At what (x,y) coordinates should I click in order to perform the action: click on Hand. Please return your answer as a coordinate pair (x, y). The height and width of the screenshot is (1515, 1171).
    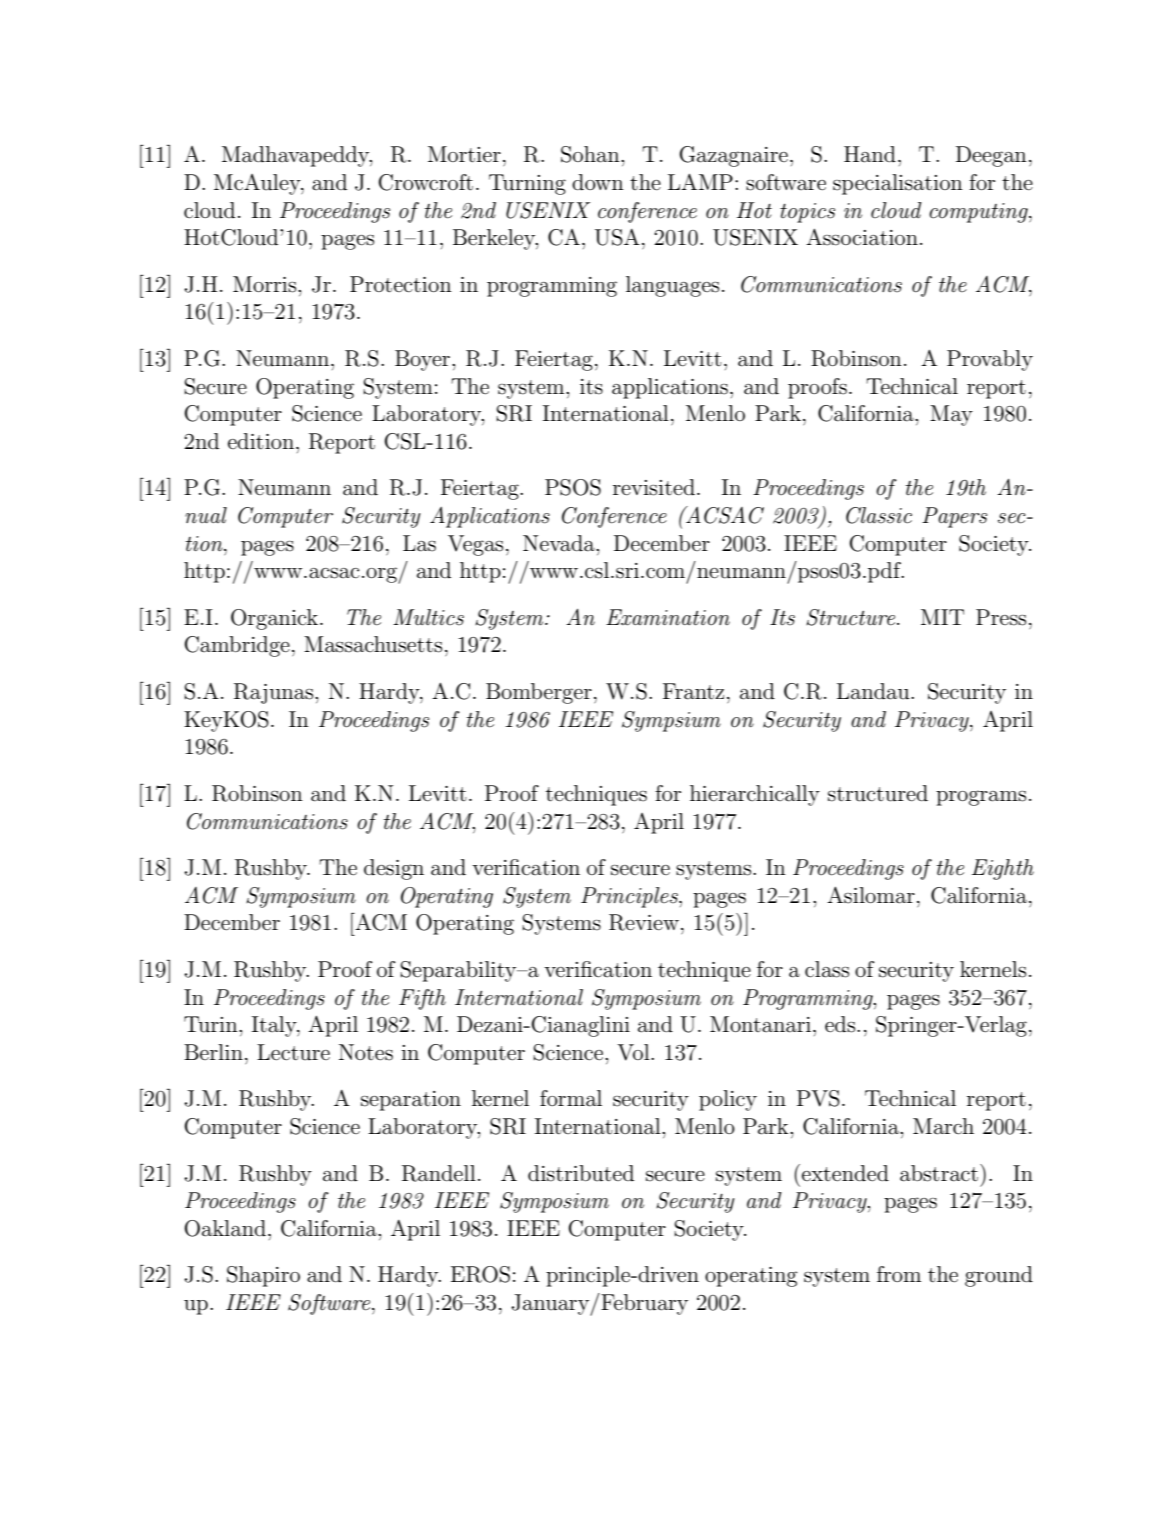
    Looking at the image, I should click on (870, 154).
